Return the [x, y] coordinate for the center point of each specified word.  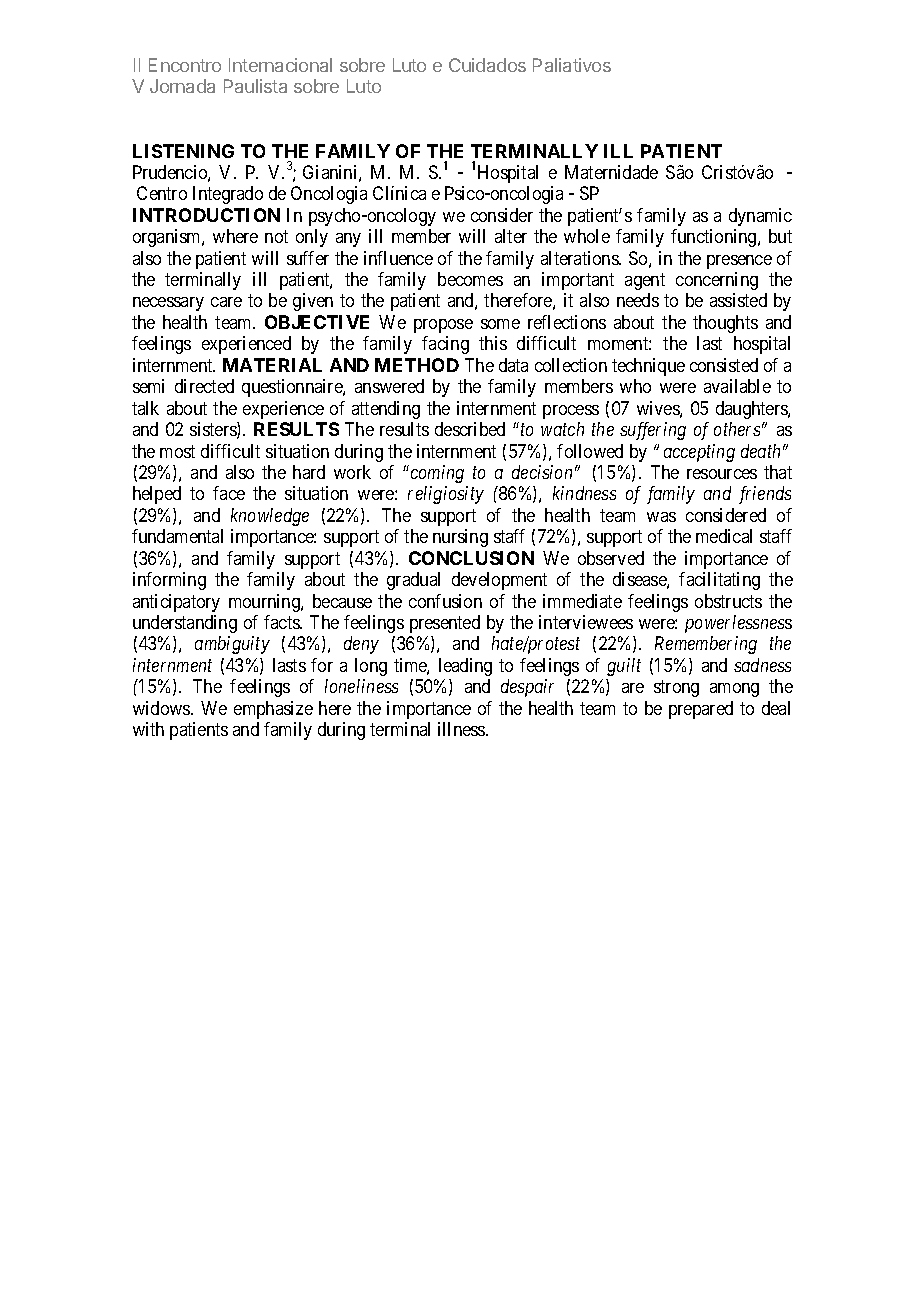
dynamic [760, 217]
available [737, 386]
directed [204, 386]
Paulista [255, 86]
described [470, 429]
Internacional [280, 65]
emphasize [273, 710]
